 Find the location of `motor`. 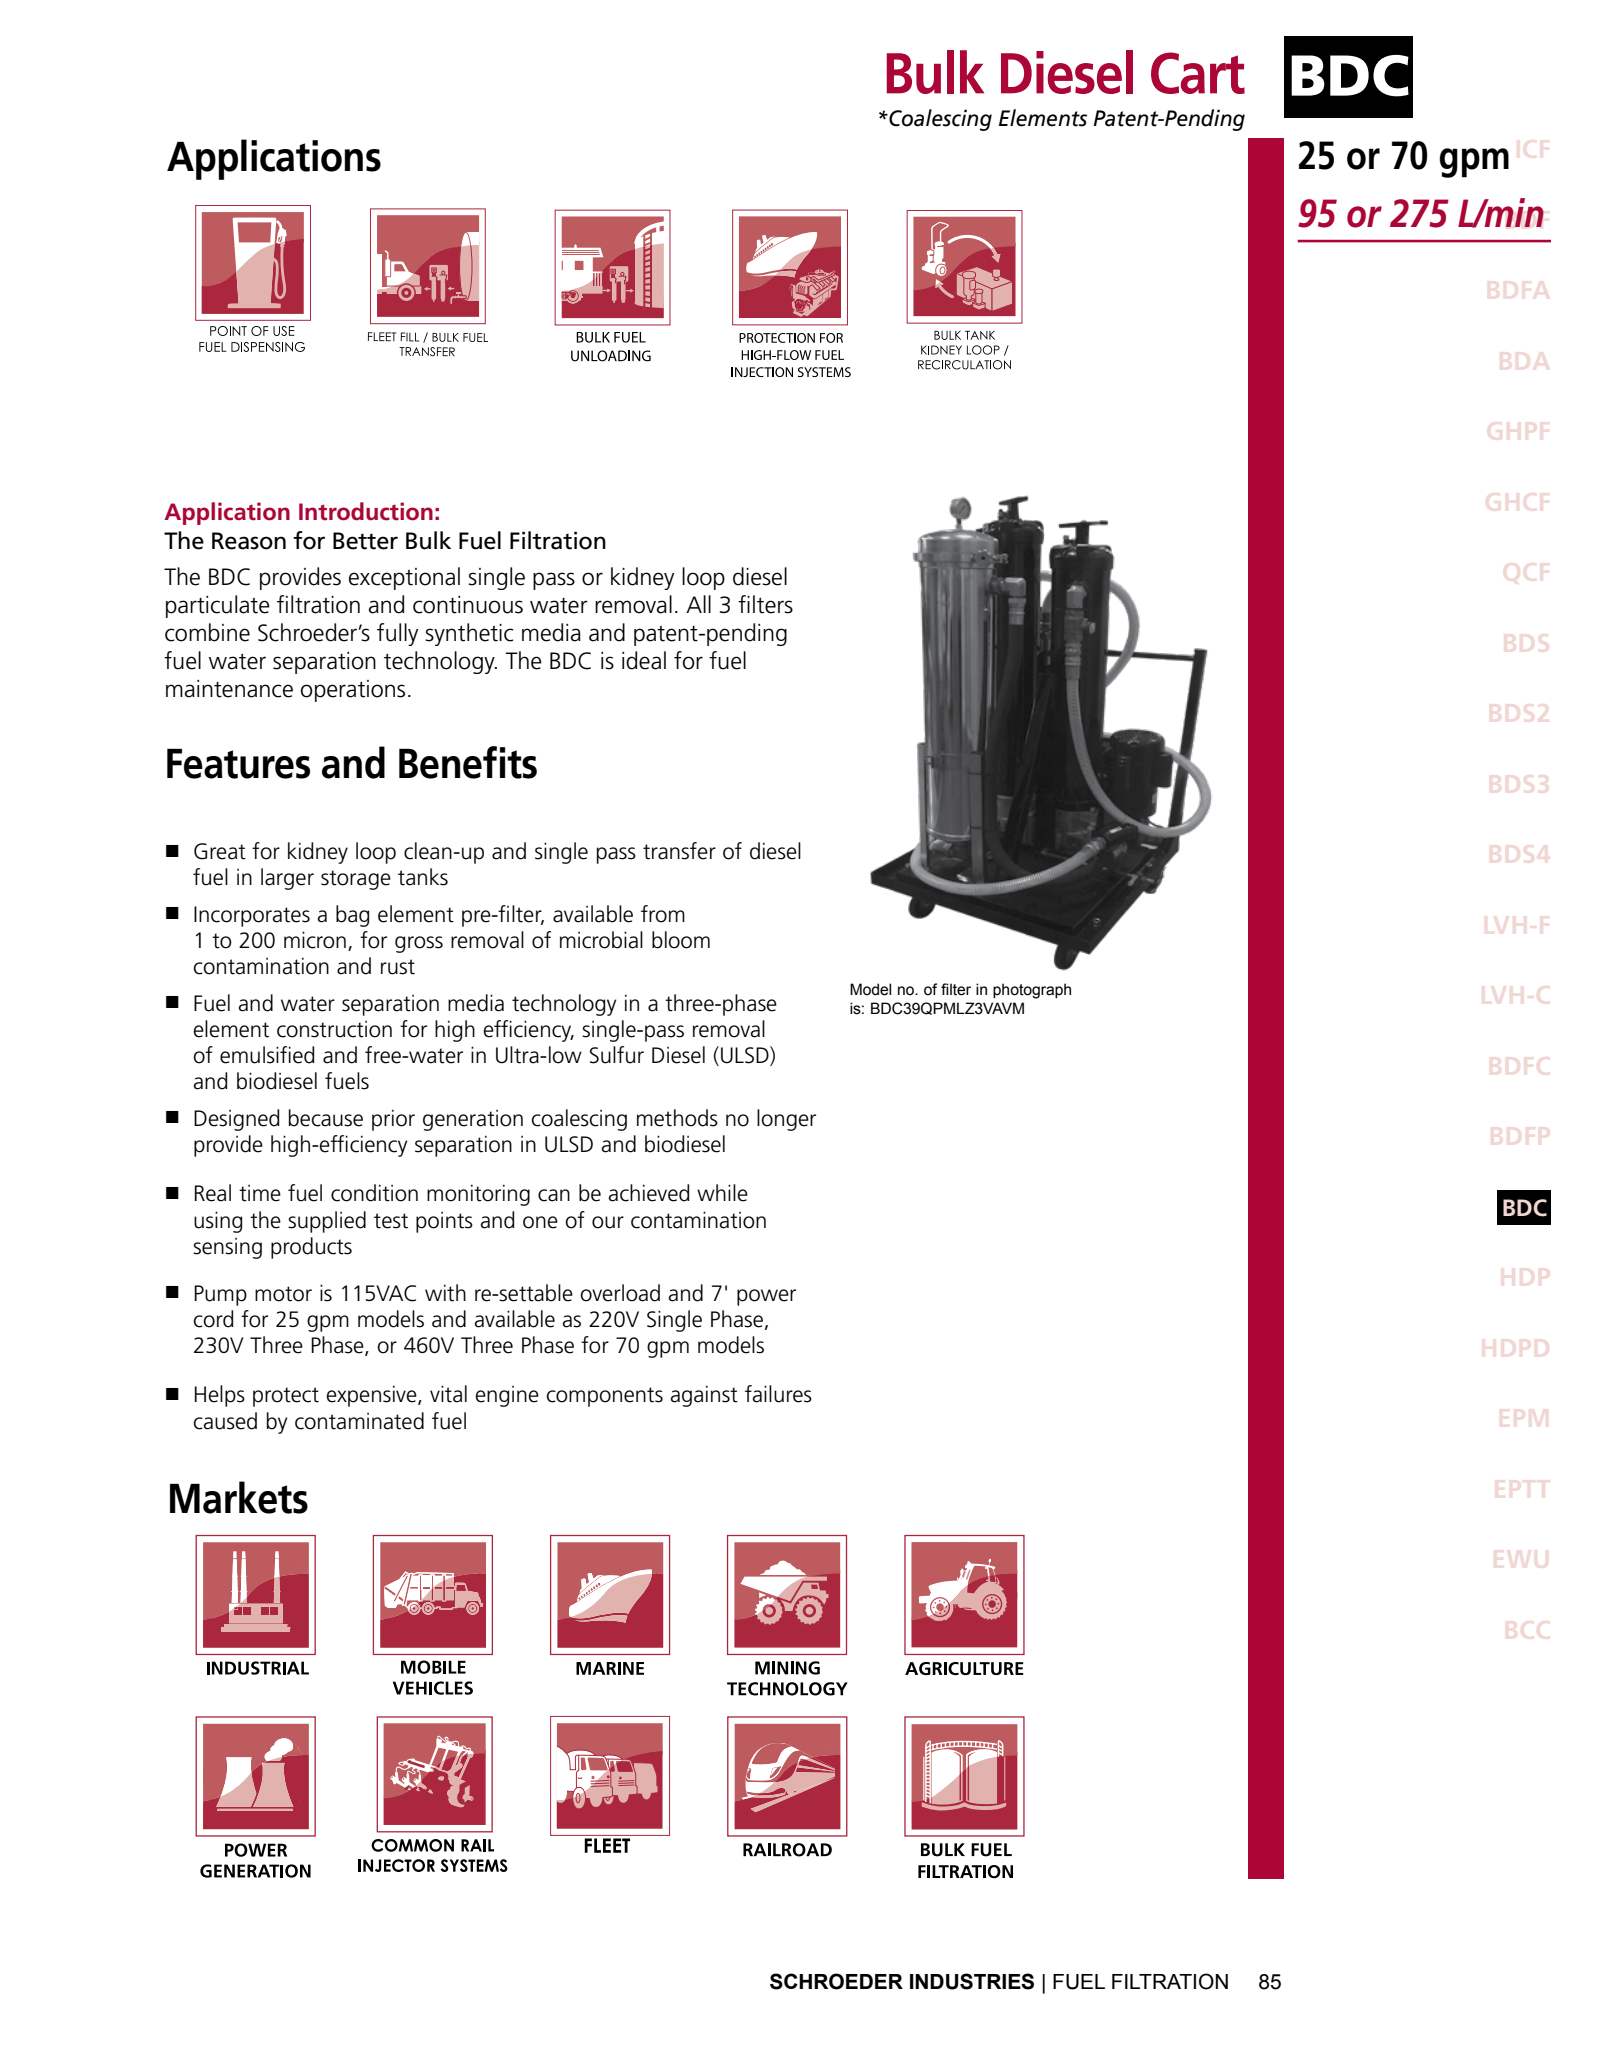

motor is located at coordinates (283, 1294).
